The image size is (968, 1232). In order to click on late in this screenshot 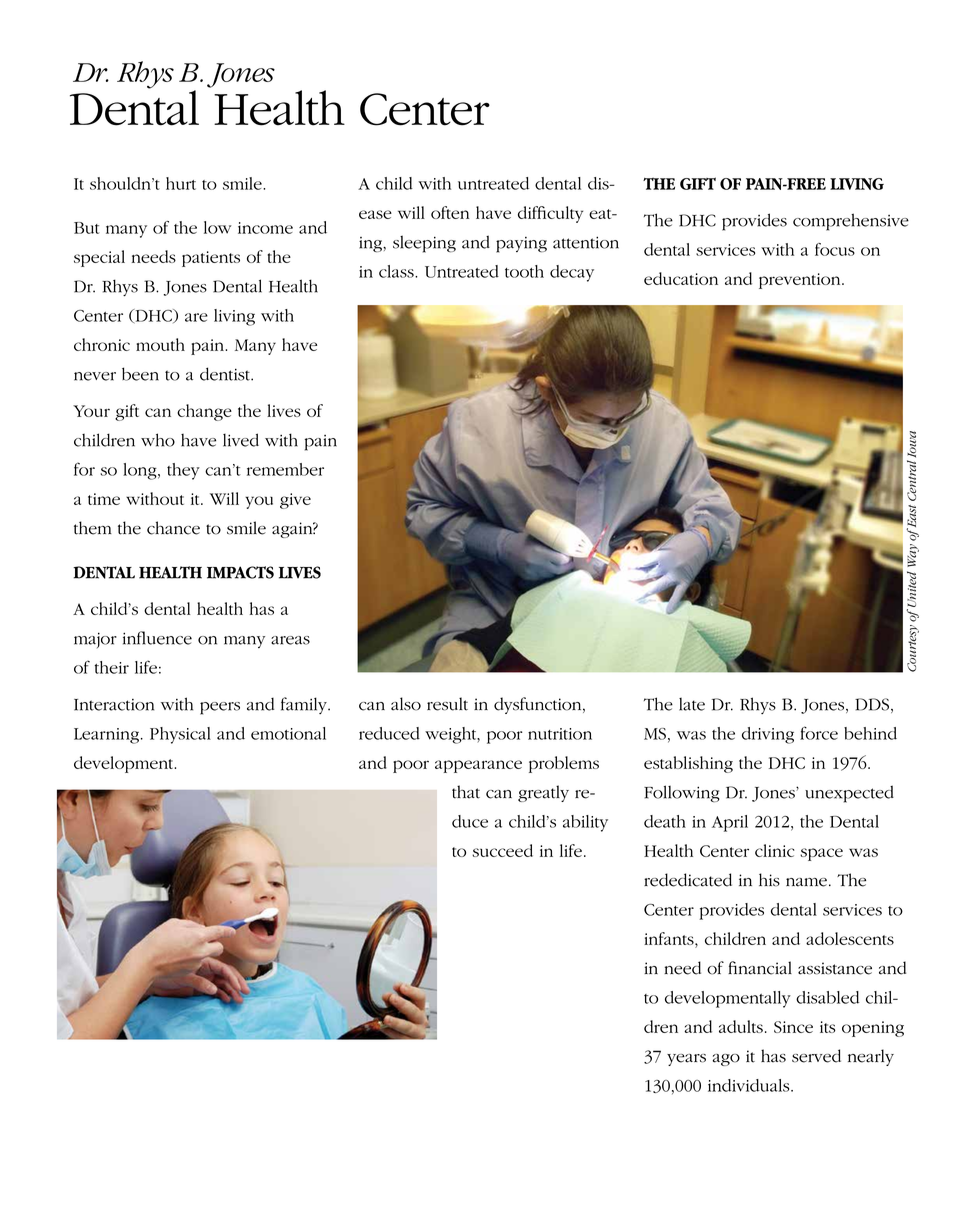, I will do `click(692, 704)`.
